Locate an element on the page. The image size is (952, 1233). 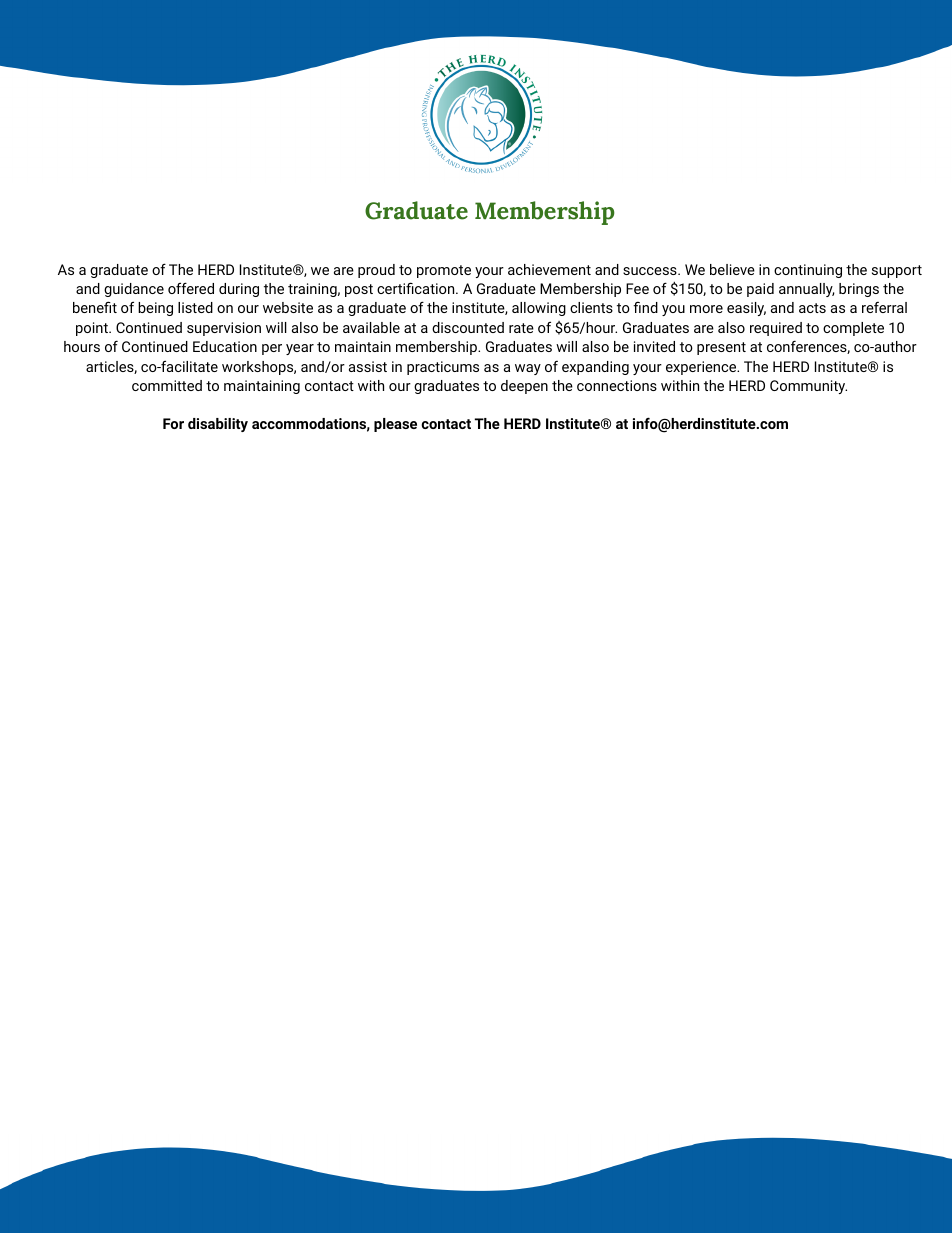
please is located at coordinates (395, 425).
